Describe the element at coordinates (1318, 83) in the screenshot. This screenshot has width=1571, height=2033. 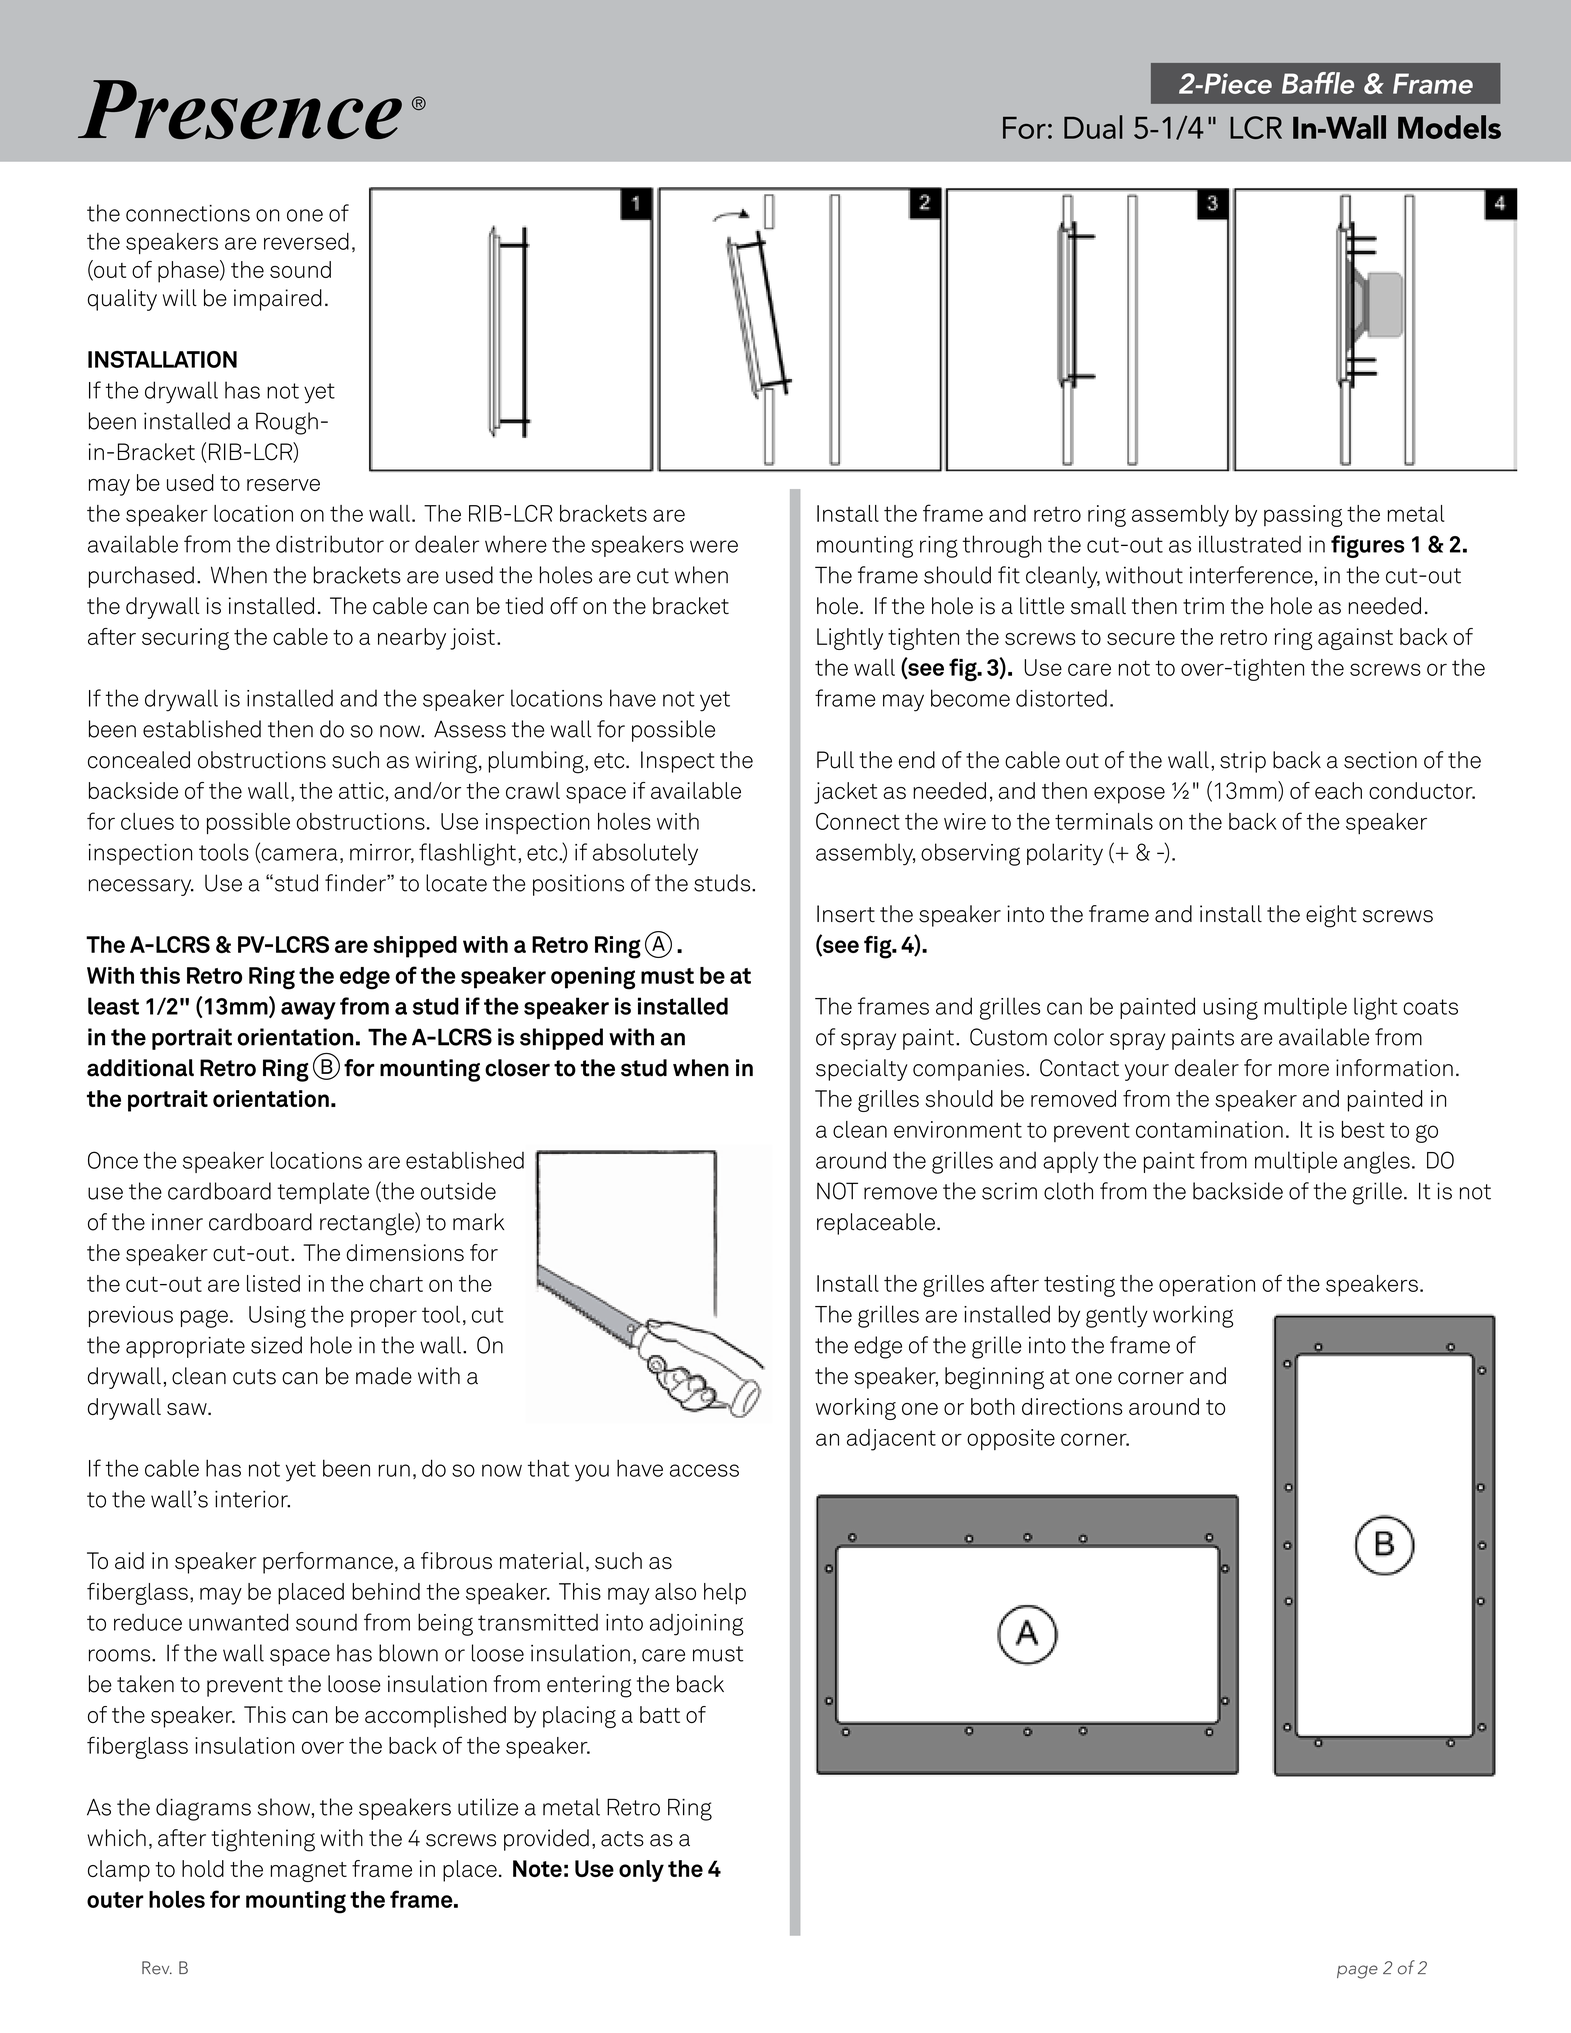
I see `Baffle` at that location.
